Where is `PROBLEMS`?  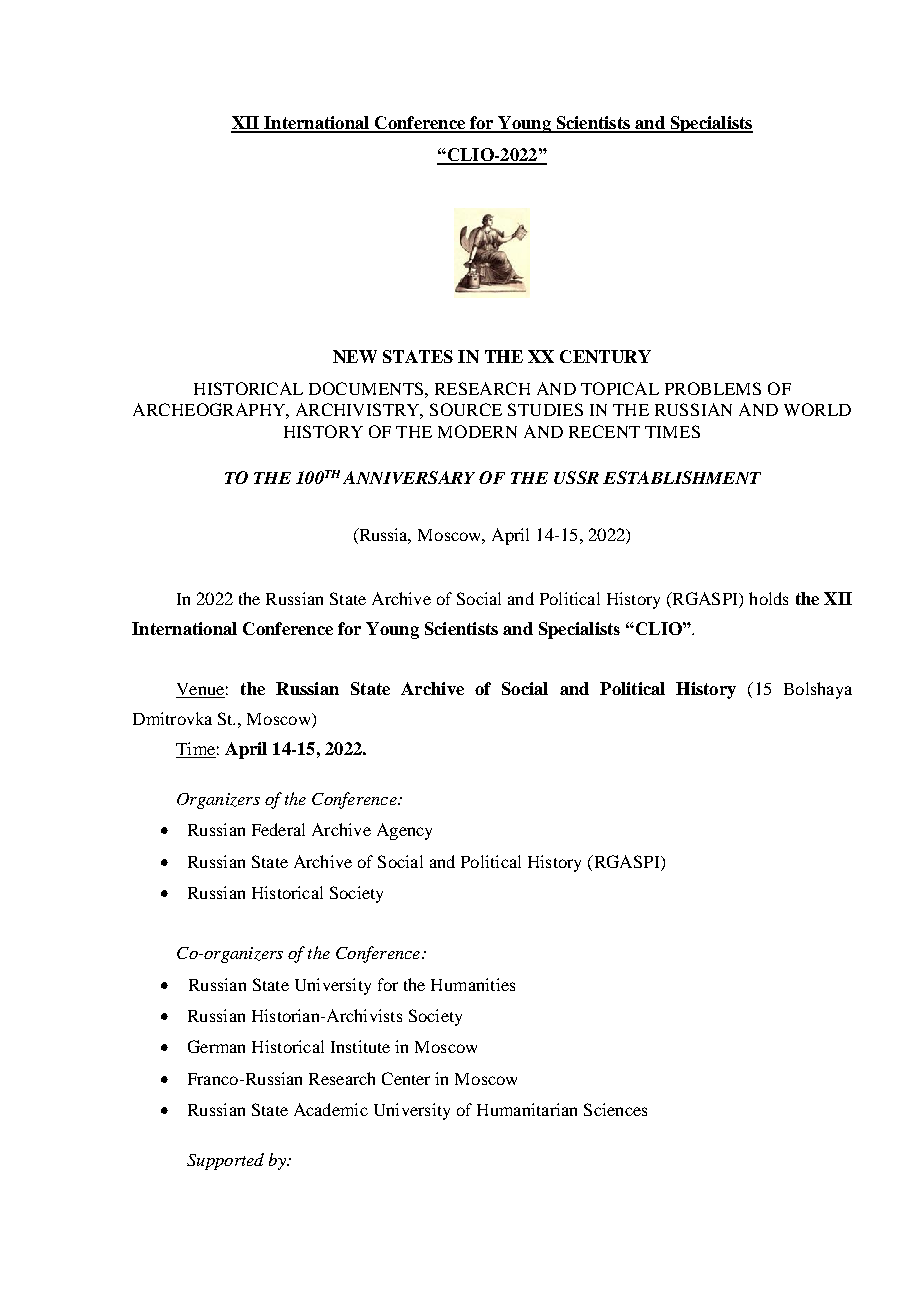 PROBLEMS is located at coordinates (713, 388).
